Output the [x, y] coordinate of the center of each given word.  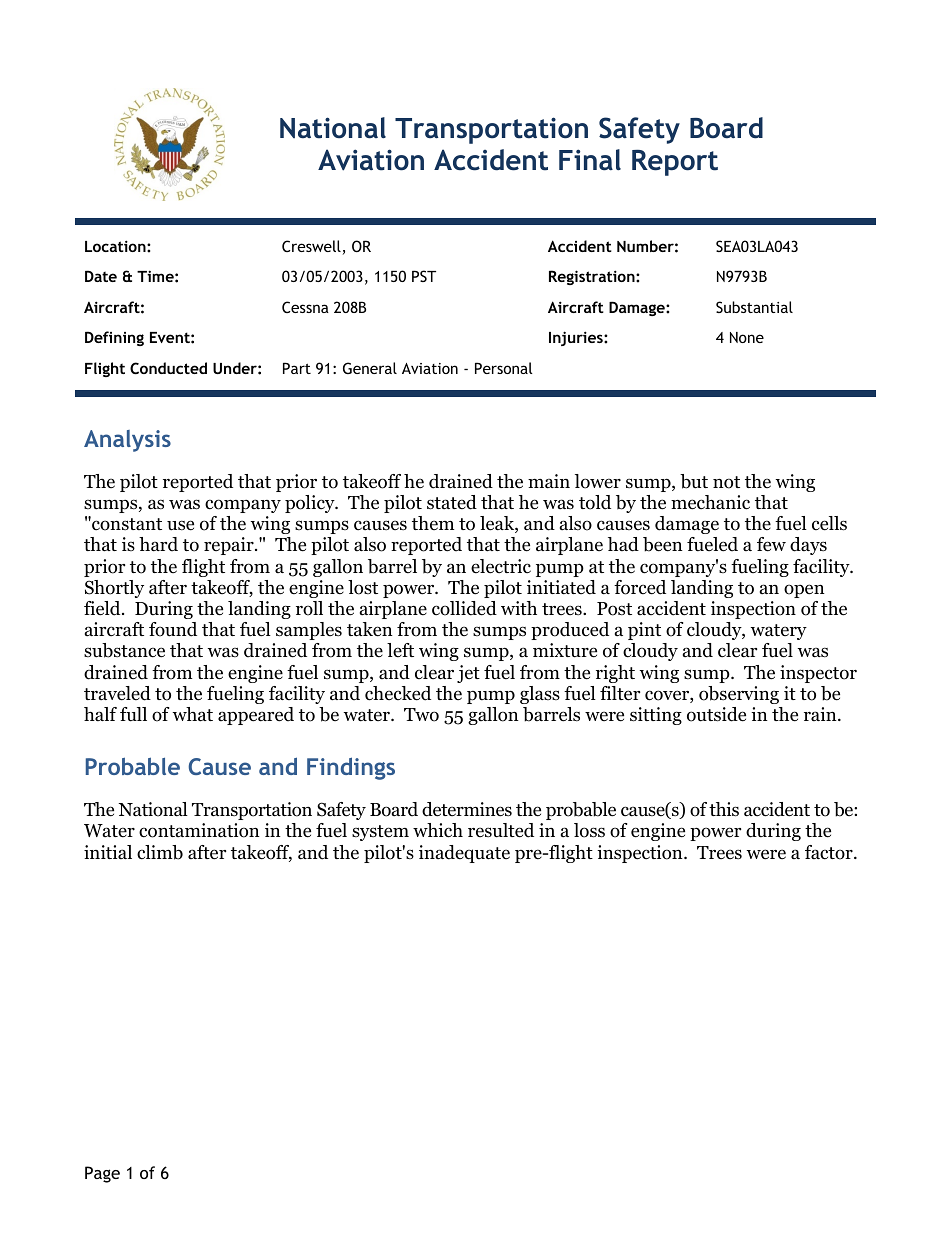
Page [102, 1174]
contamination [199, 830]
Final [590, 160]
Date [101, 276]
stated [452, 502]
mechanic [710, 502]
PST [424, 276]
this [724, 809]
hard [158, 544]
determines [467, 809]
